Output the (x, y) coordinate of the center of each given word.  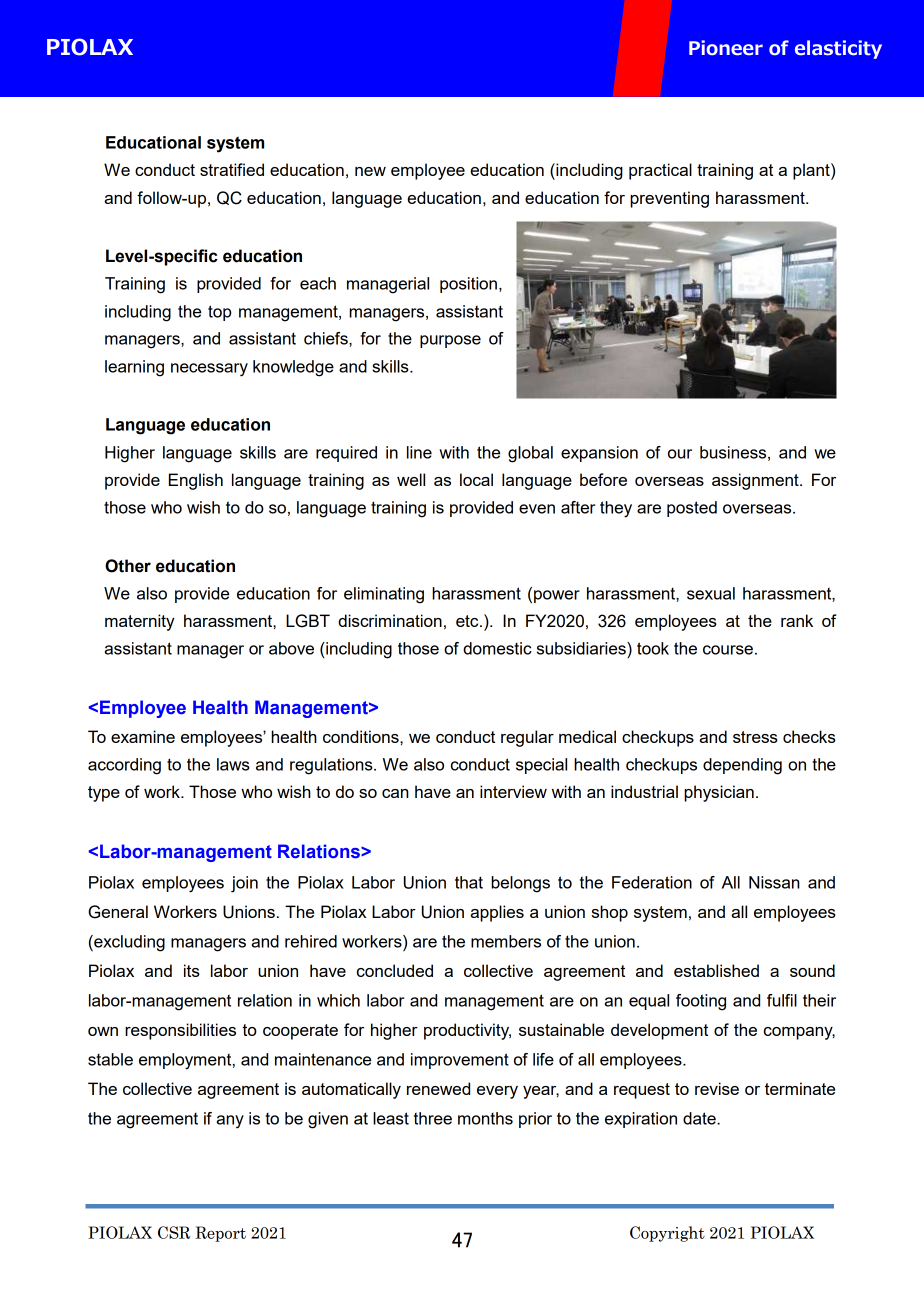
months (485, 1118)
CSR (174, 1232)
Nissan (774, 882)
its (192, 970)
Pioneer (726, 48)
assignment (756, 481)
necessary (209, 370)
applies (497, 913)
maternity (140, 622)
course (728, 650)
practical (660, 171)
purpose (450, 341)
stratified (232, 169)
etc (468, 621)
